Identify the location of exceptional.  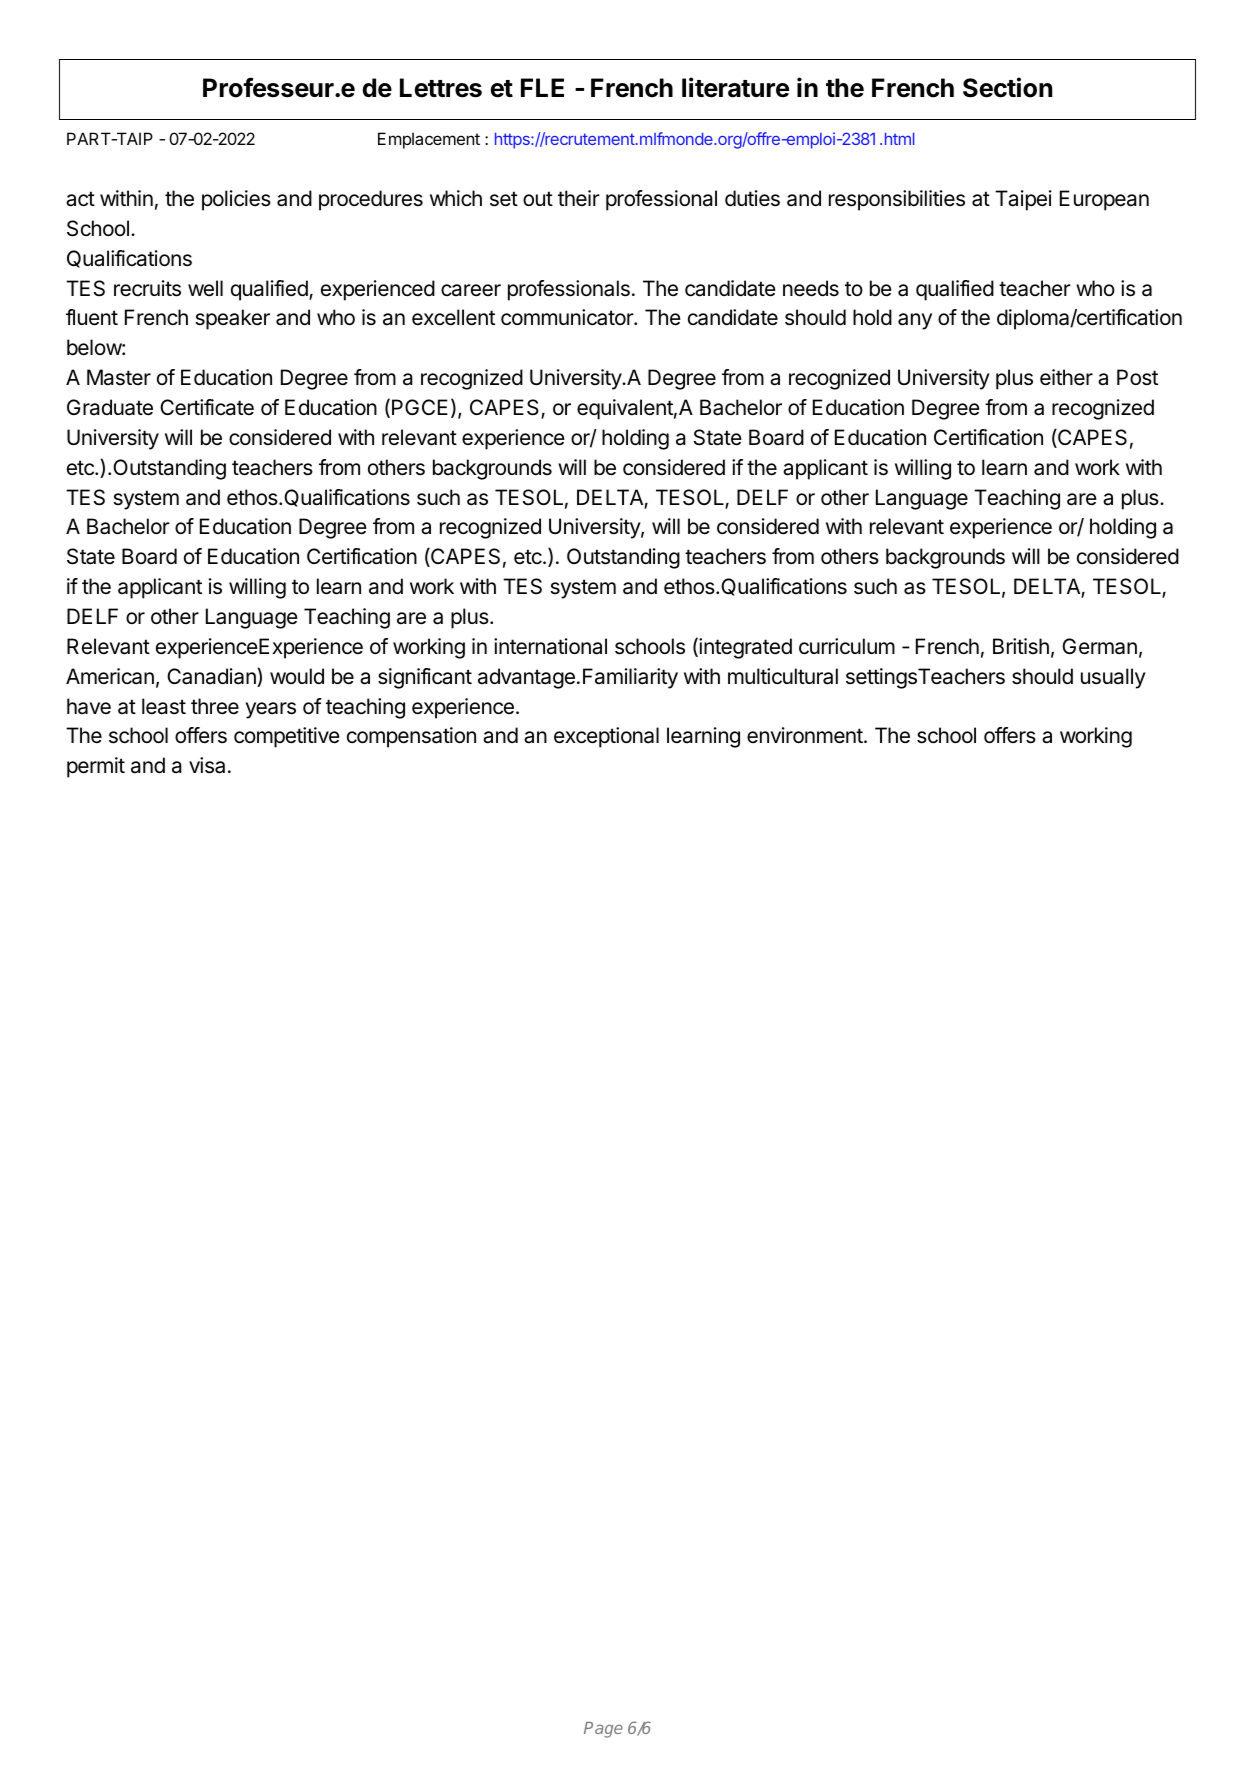
(606, 737).
